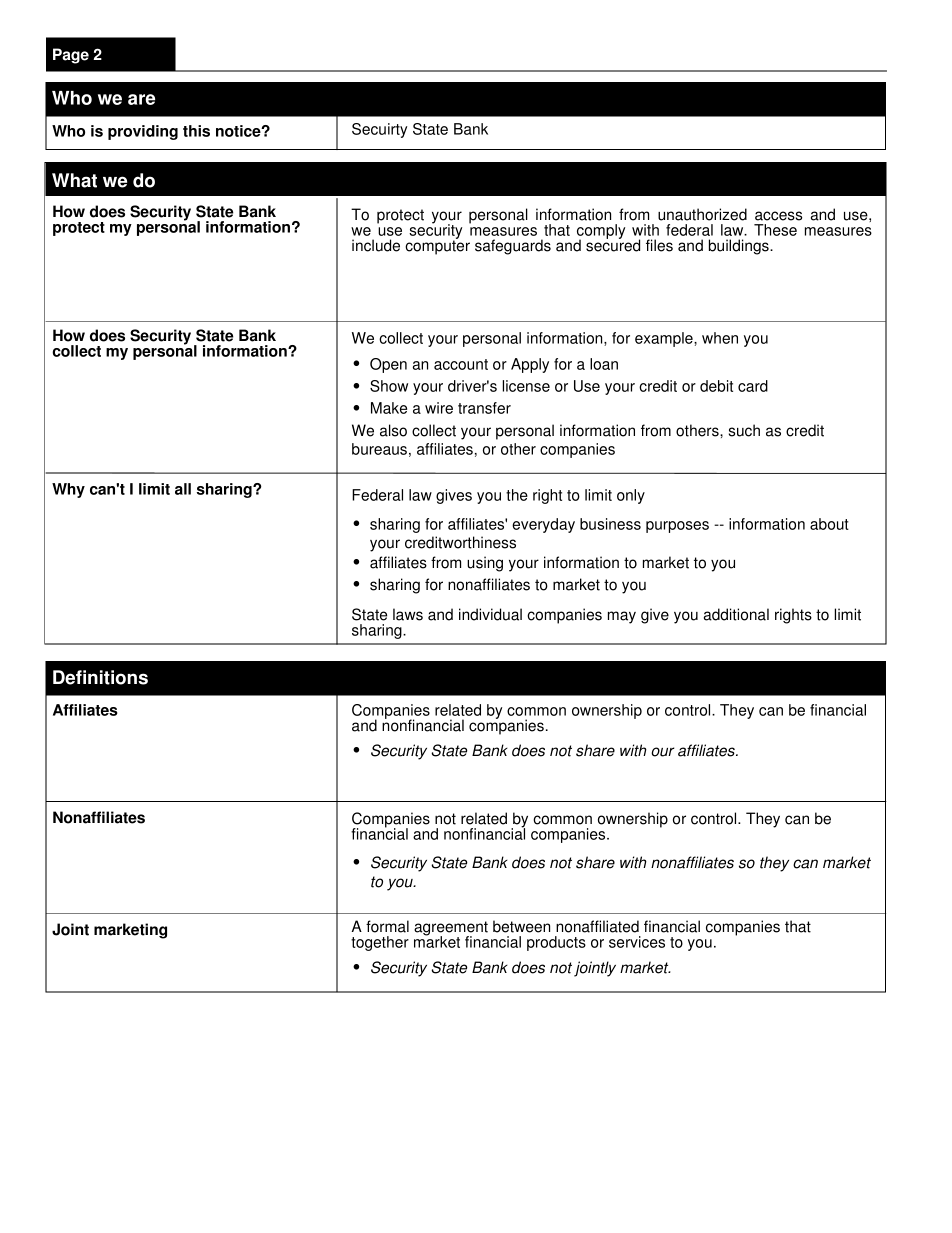 This screenshot has width=952, height=1233. Describe the element at coordinates (451, 929) in the screenshot. I see `agreement` at that location.
